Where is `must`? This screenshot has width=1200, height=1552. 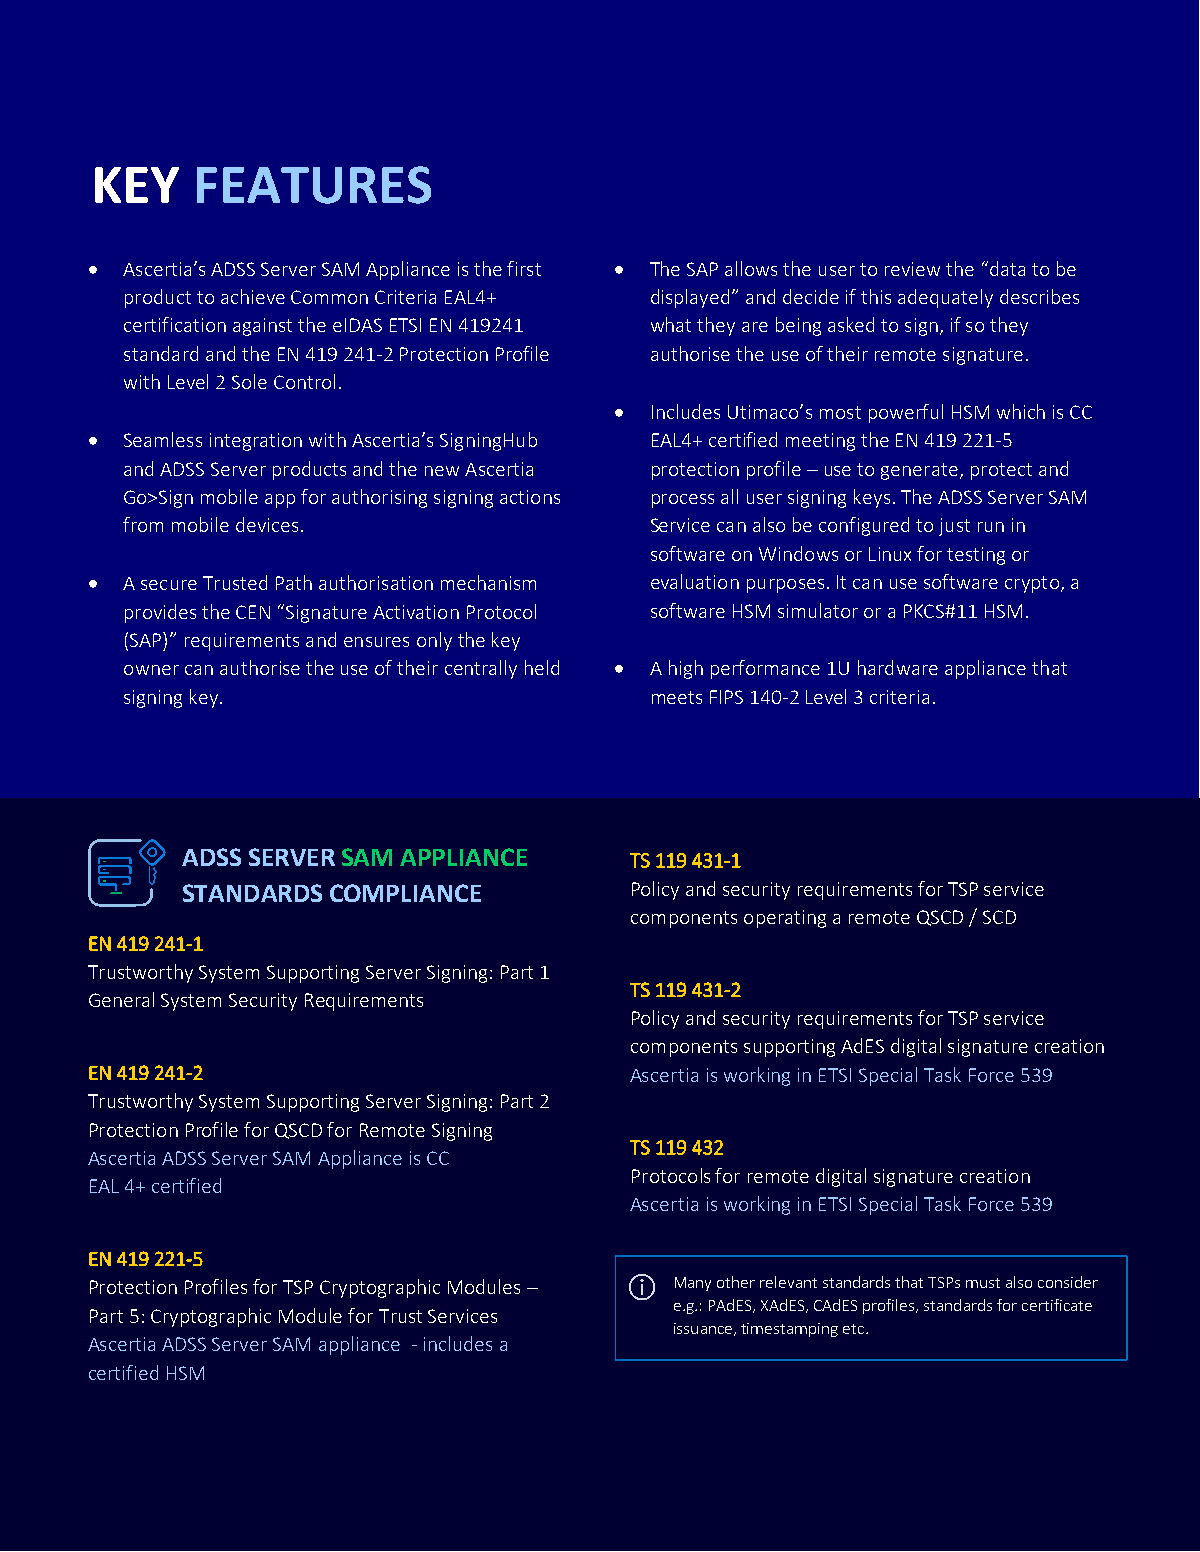
must is located at coordinates (983, 1283).
